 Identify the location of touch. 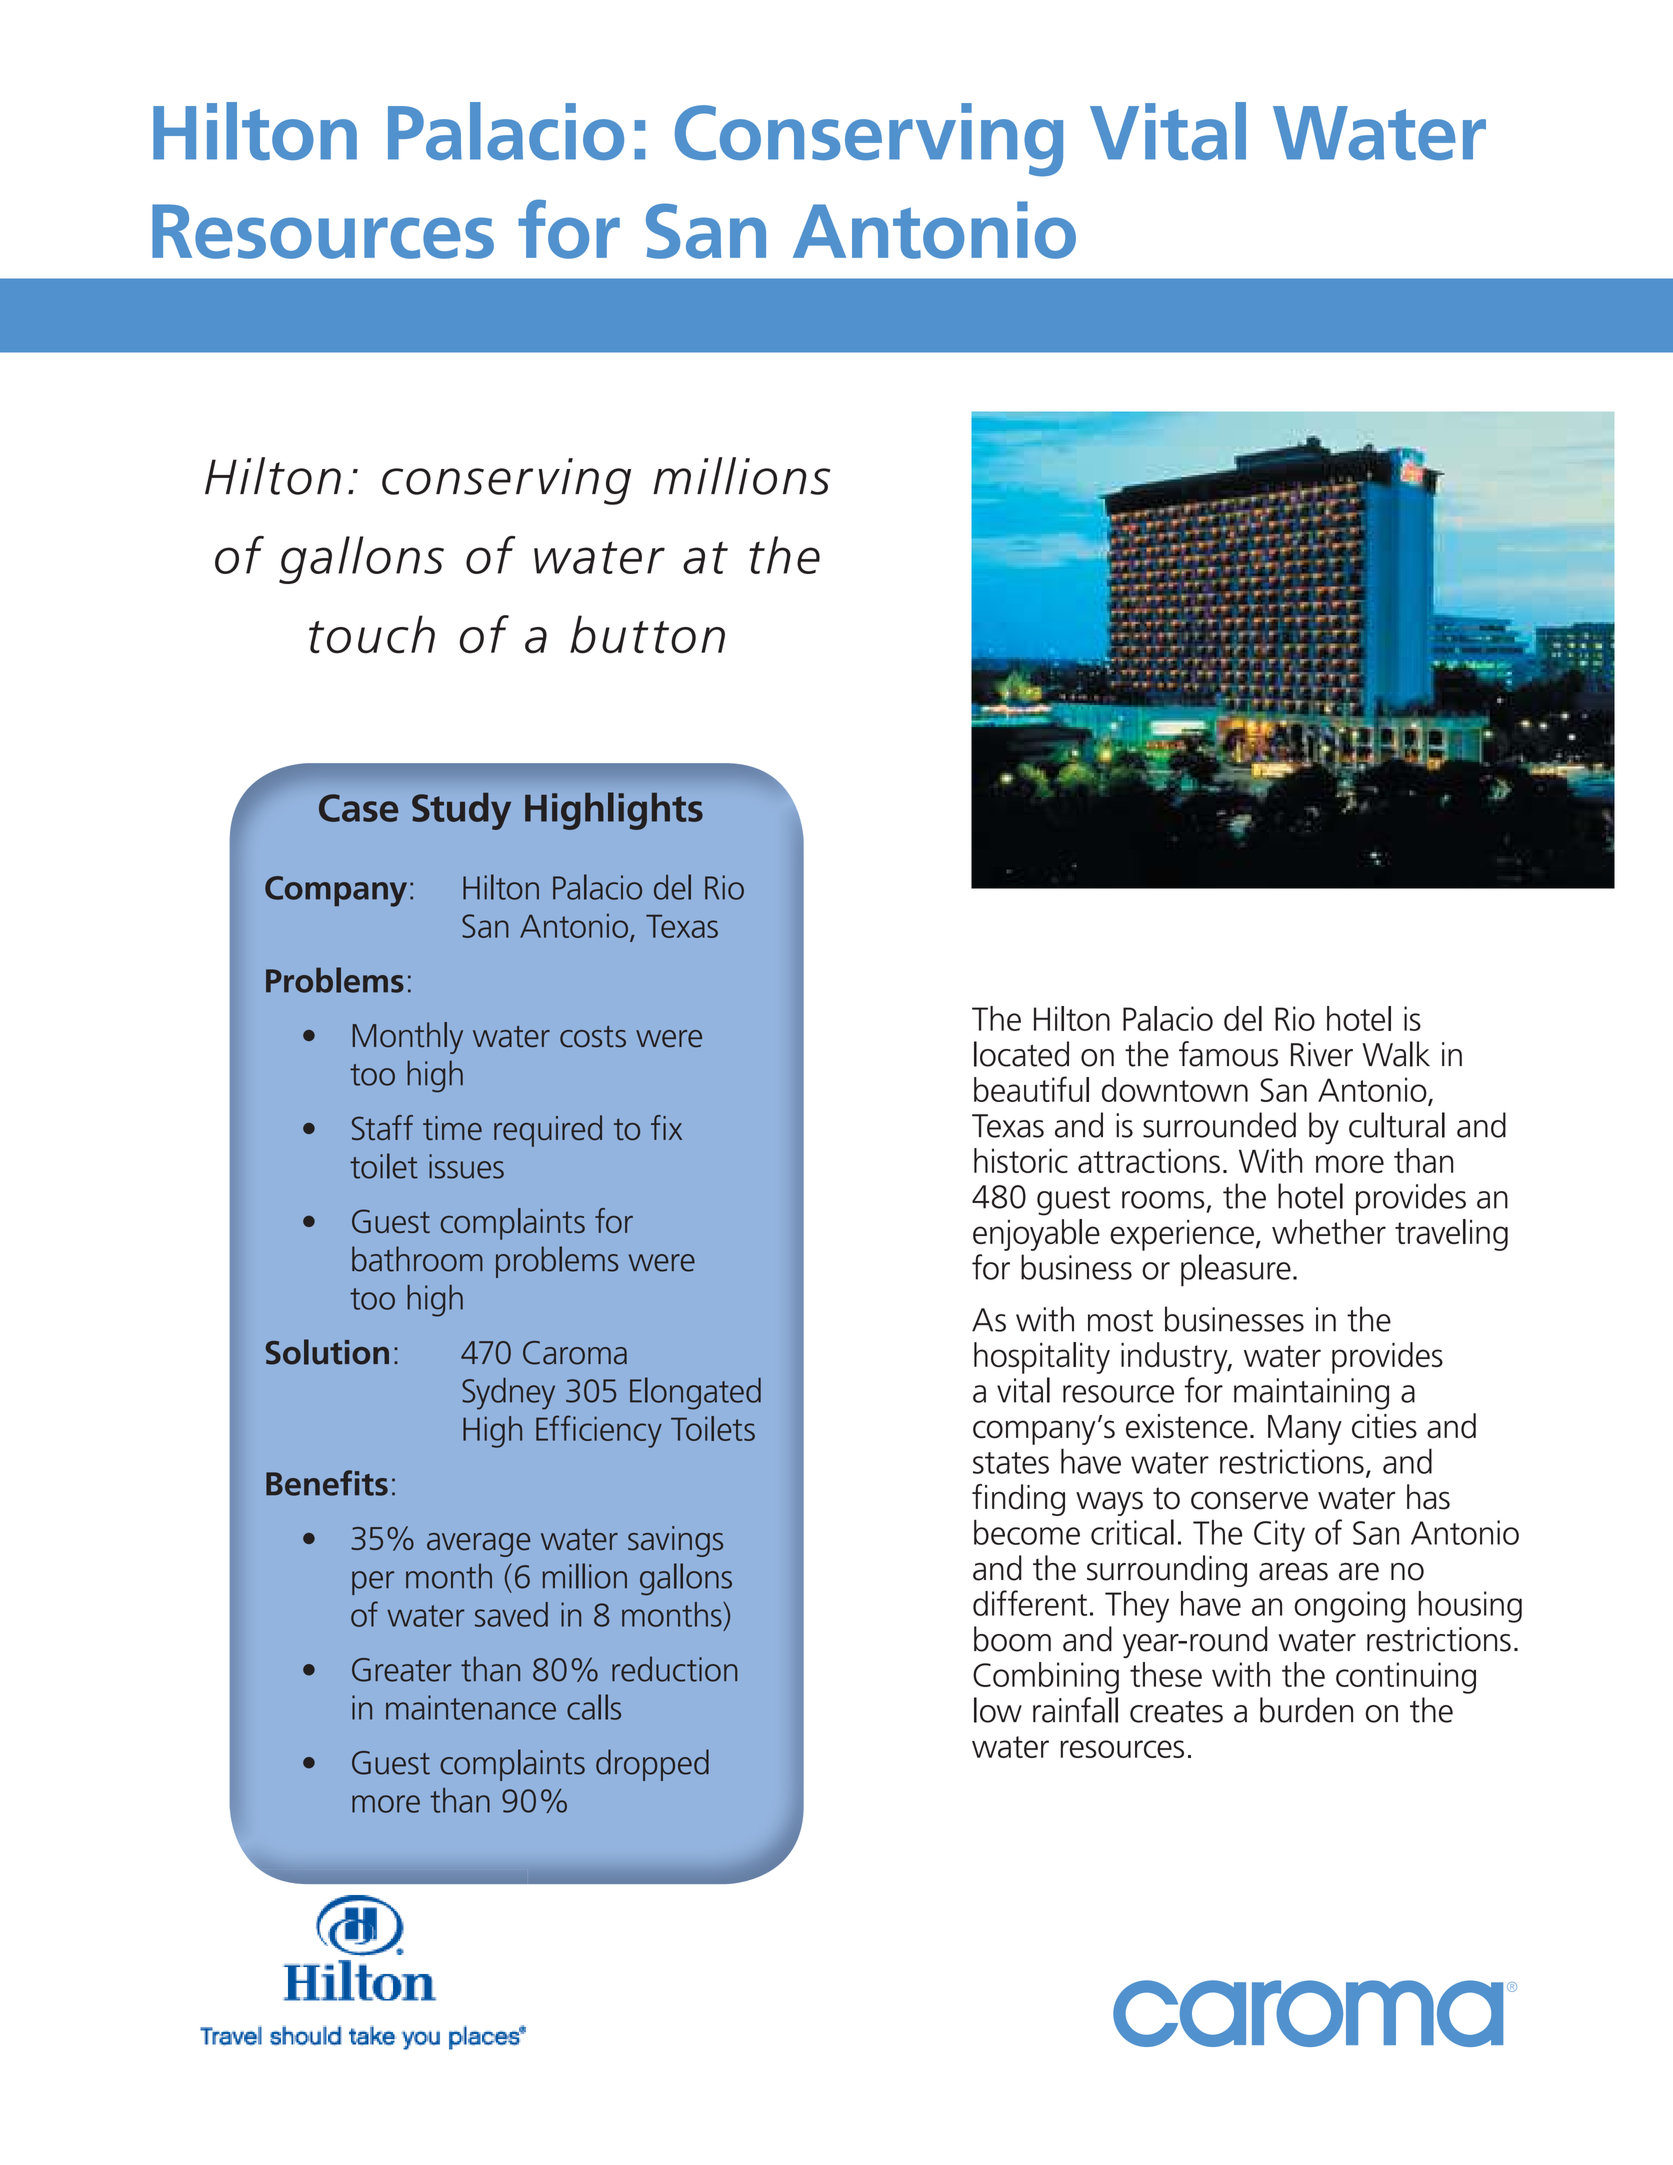
(372, 634).
